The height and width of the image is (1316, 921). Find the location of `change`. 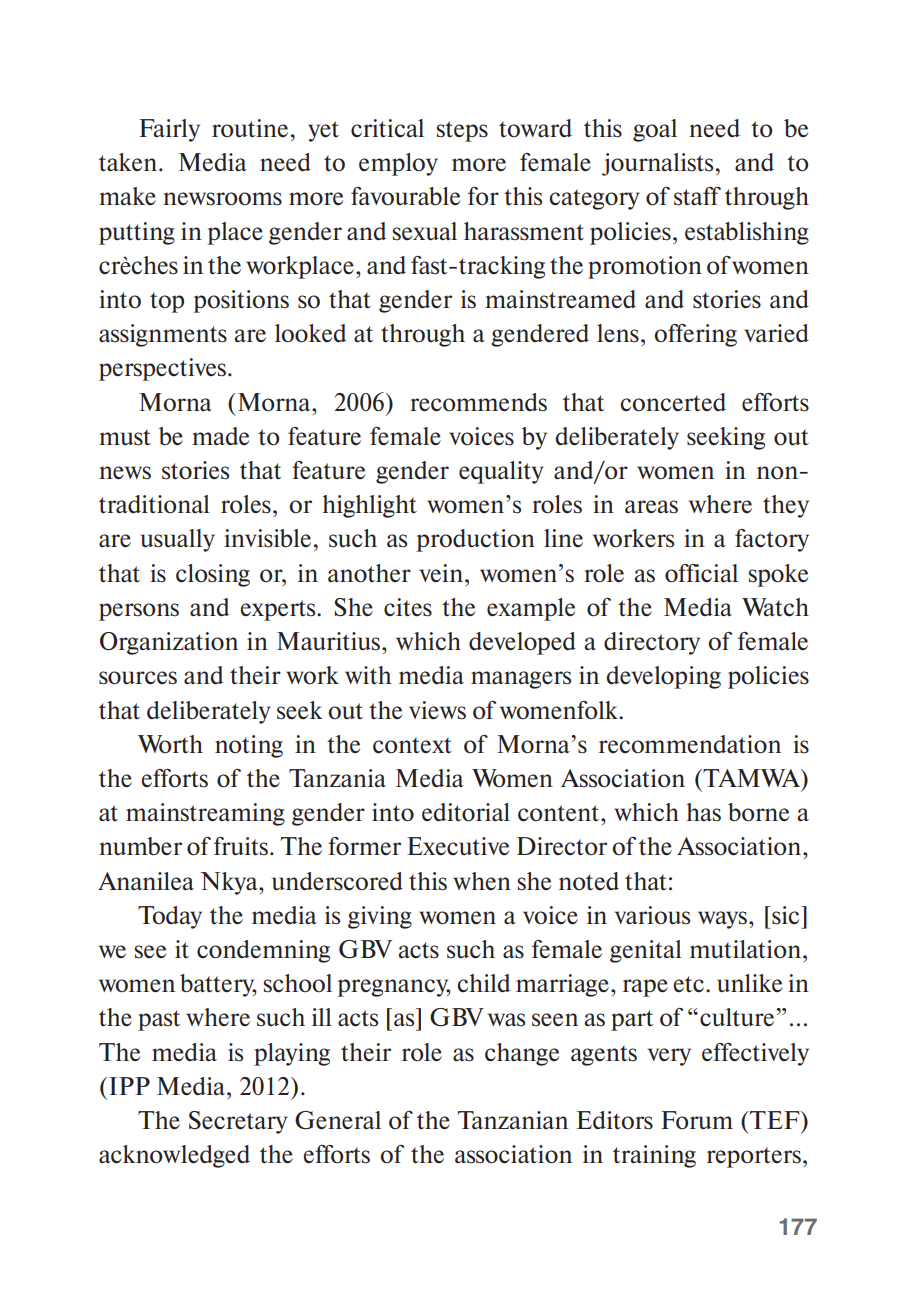

change is located at coordinates (522, 1054).
